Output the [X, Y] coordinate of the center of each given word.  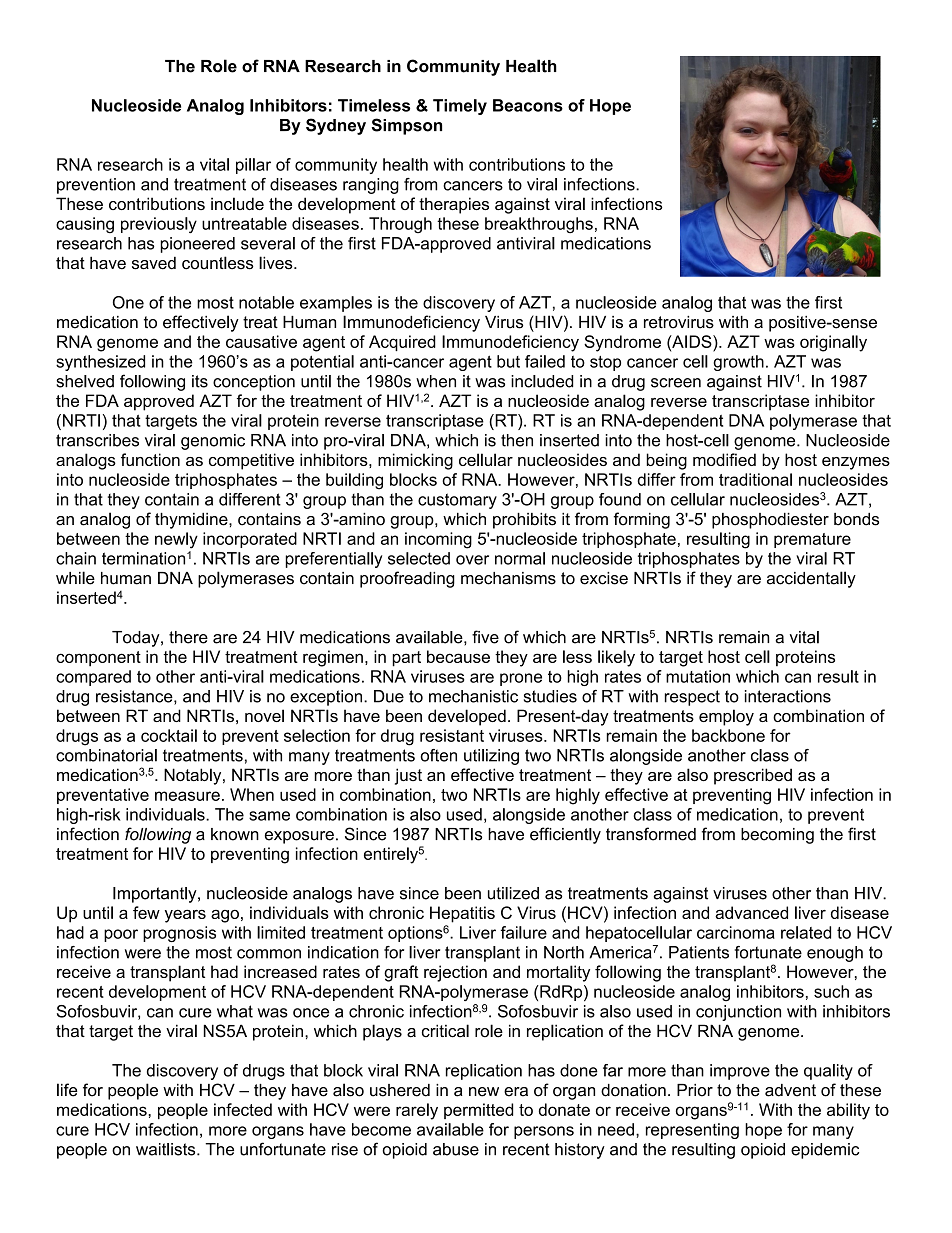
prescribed [753, 776]
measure [187, 796]
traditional [755, 479]
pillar [253, 166]
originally [833, 343]
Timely [460, 107]
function [150, 459]
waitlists [167, 1149]
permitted [478, 1111]
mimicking [415, 461]
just [408, 776]
